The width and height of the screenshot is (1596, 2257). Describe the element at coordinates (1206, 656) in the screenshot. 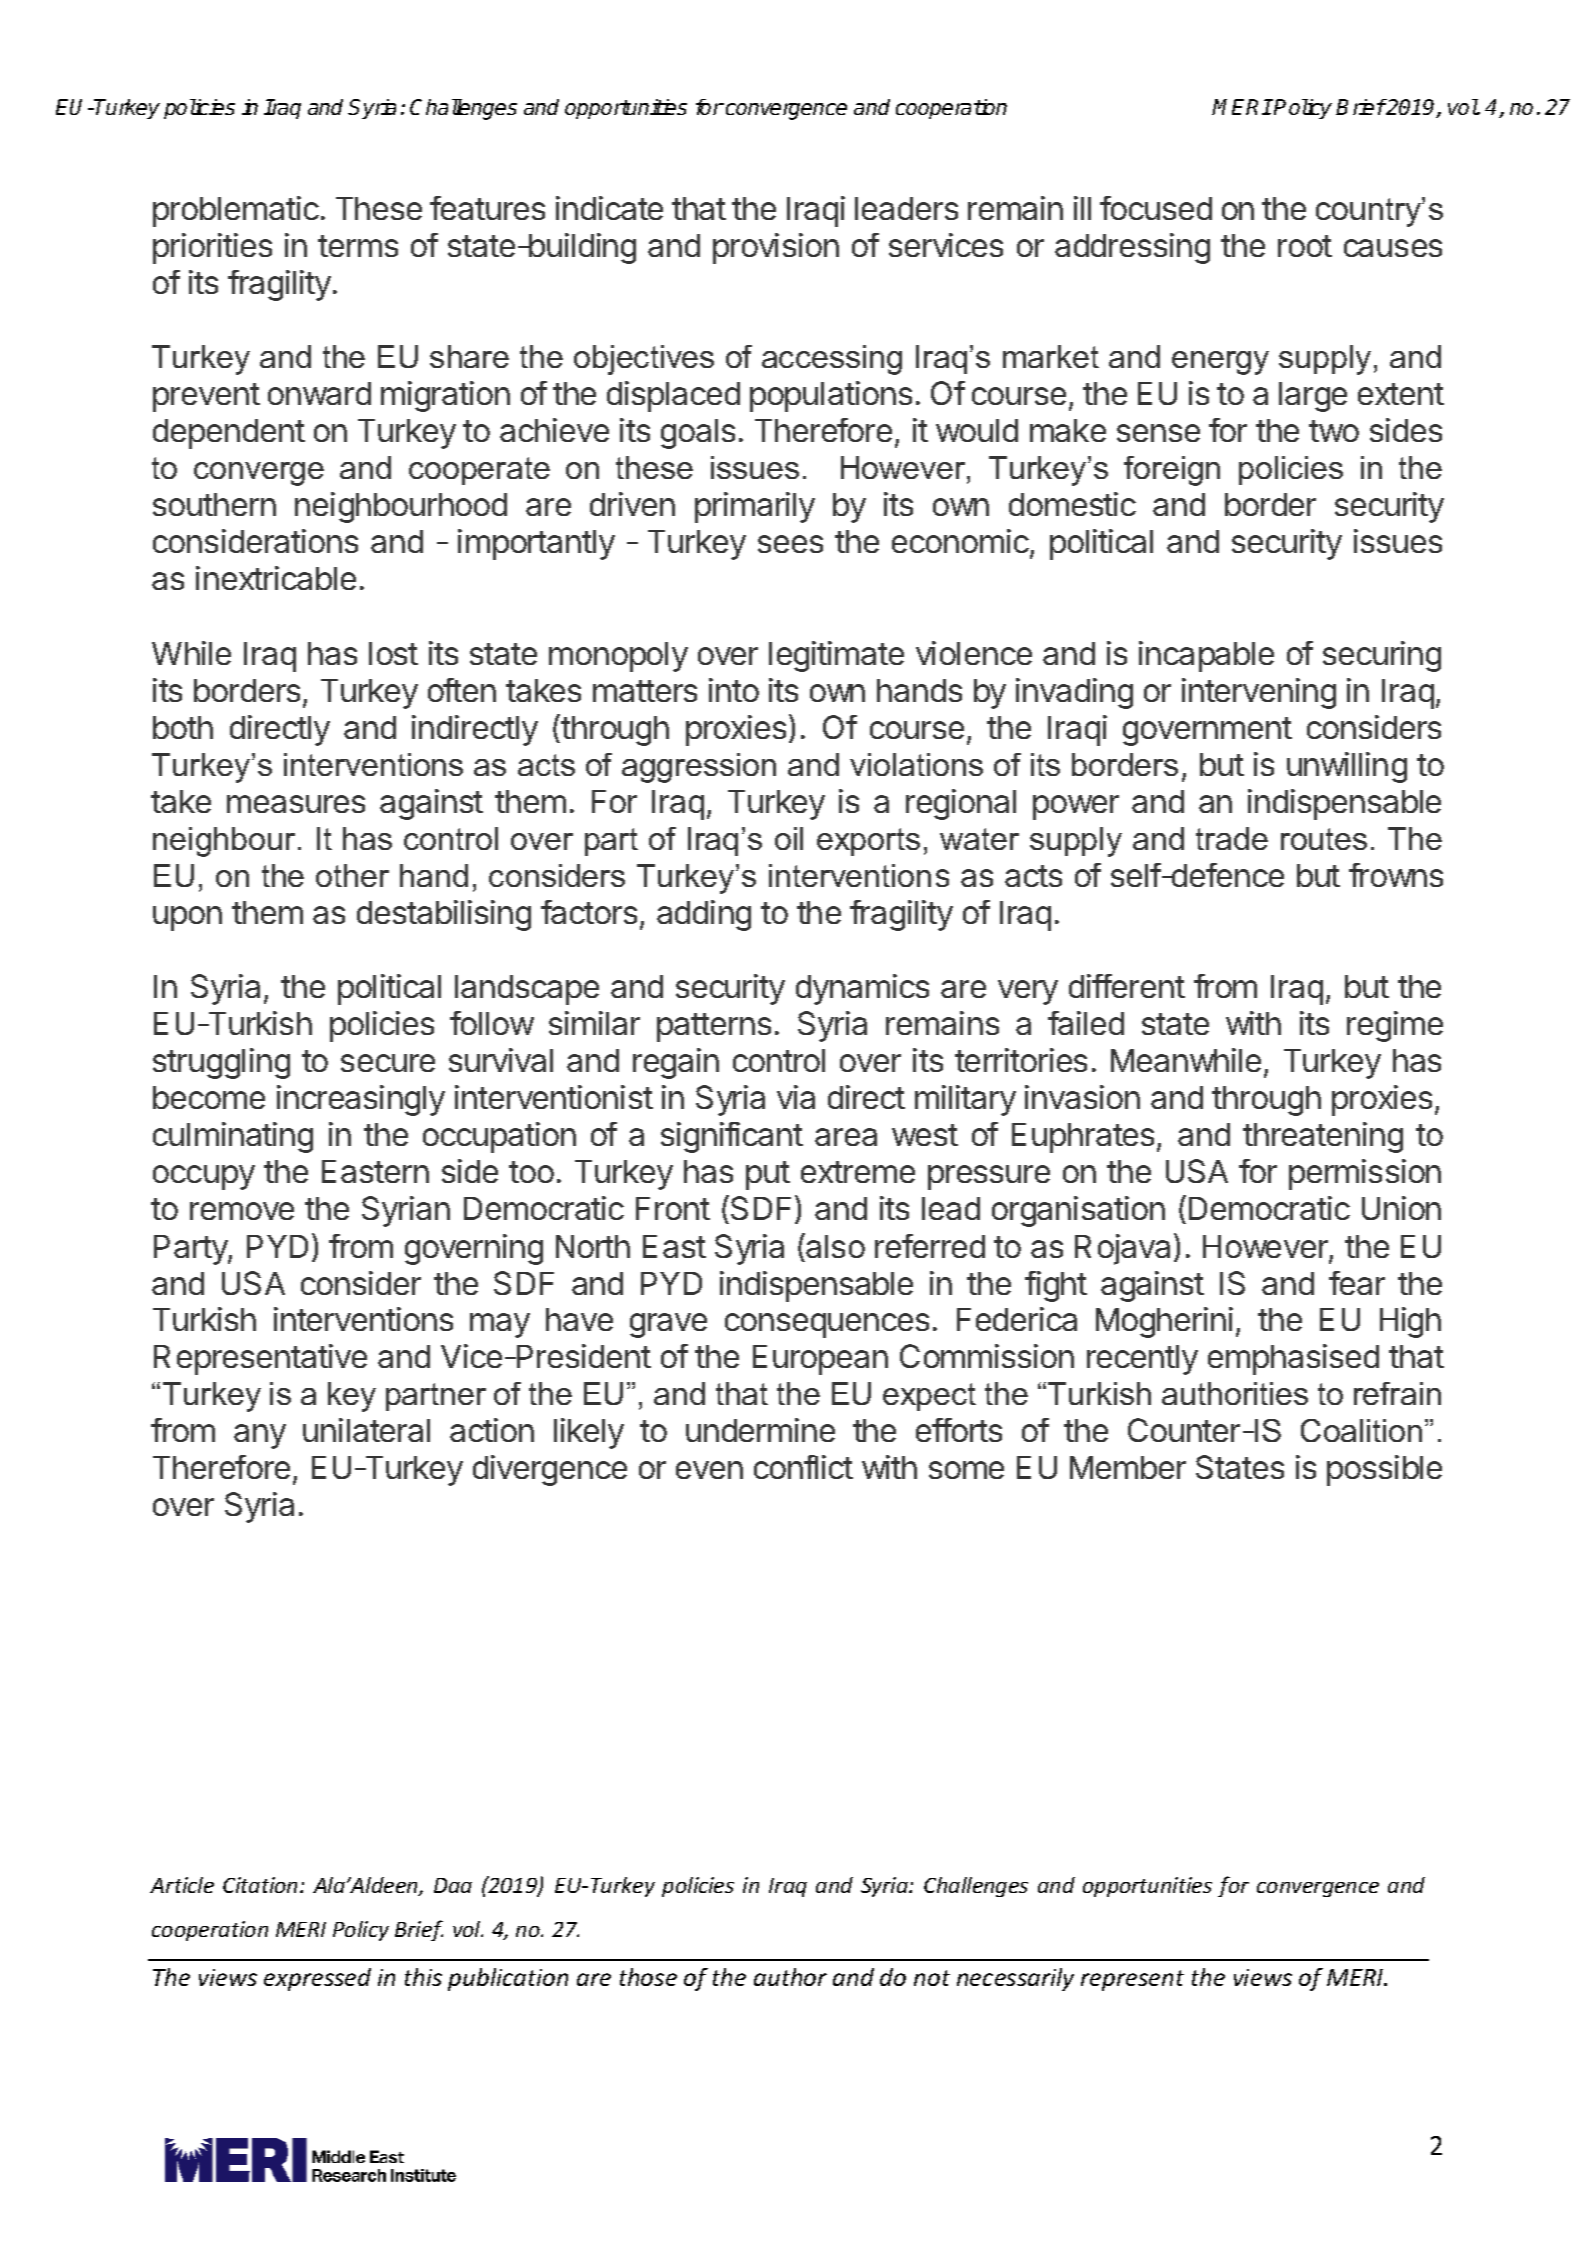

I see `incapable` at that location.
